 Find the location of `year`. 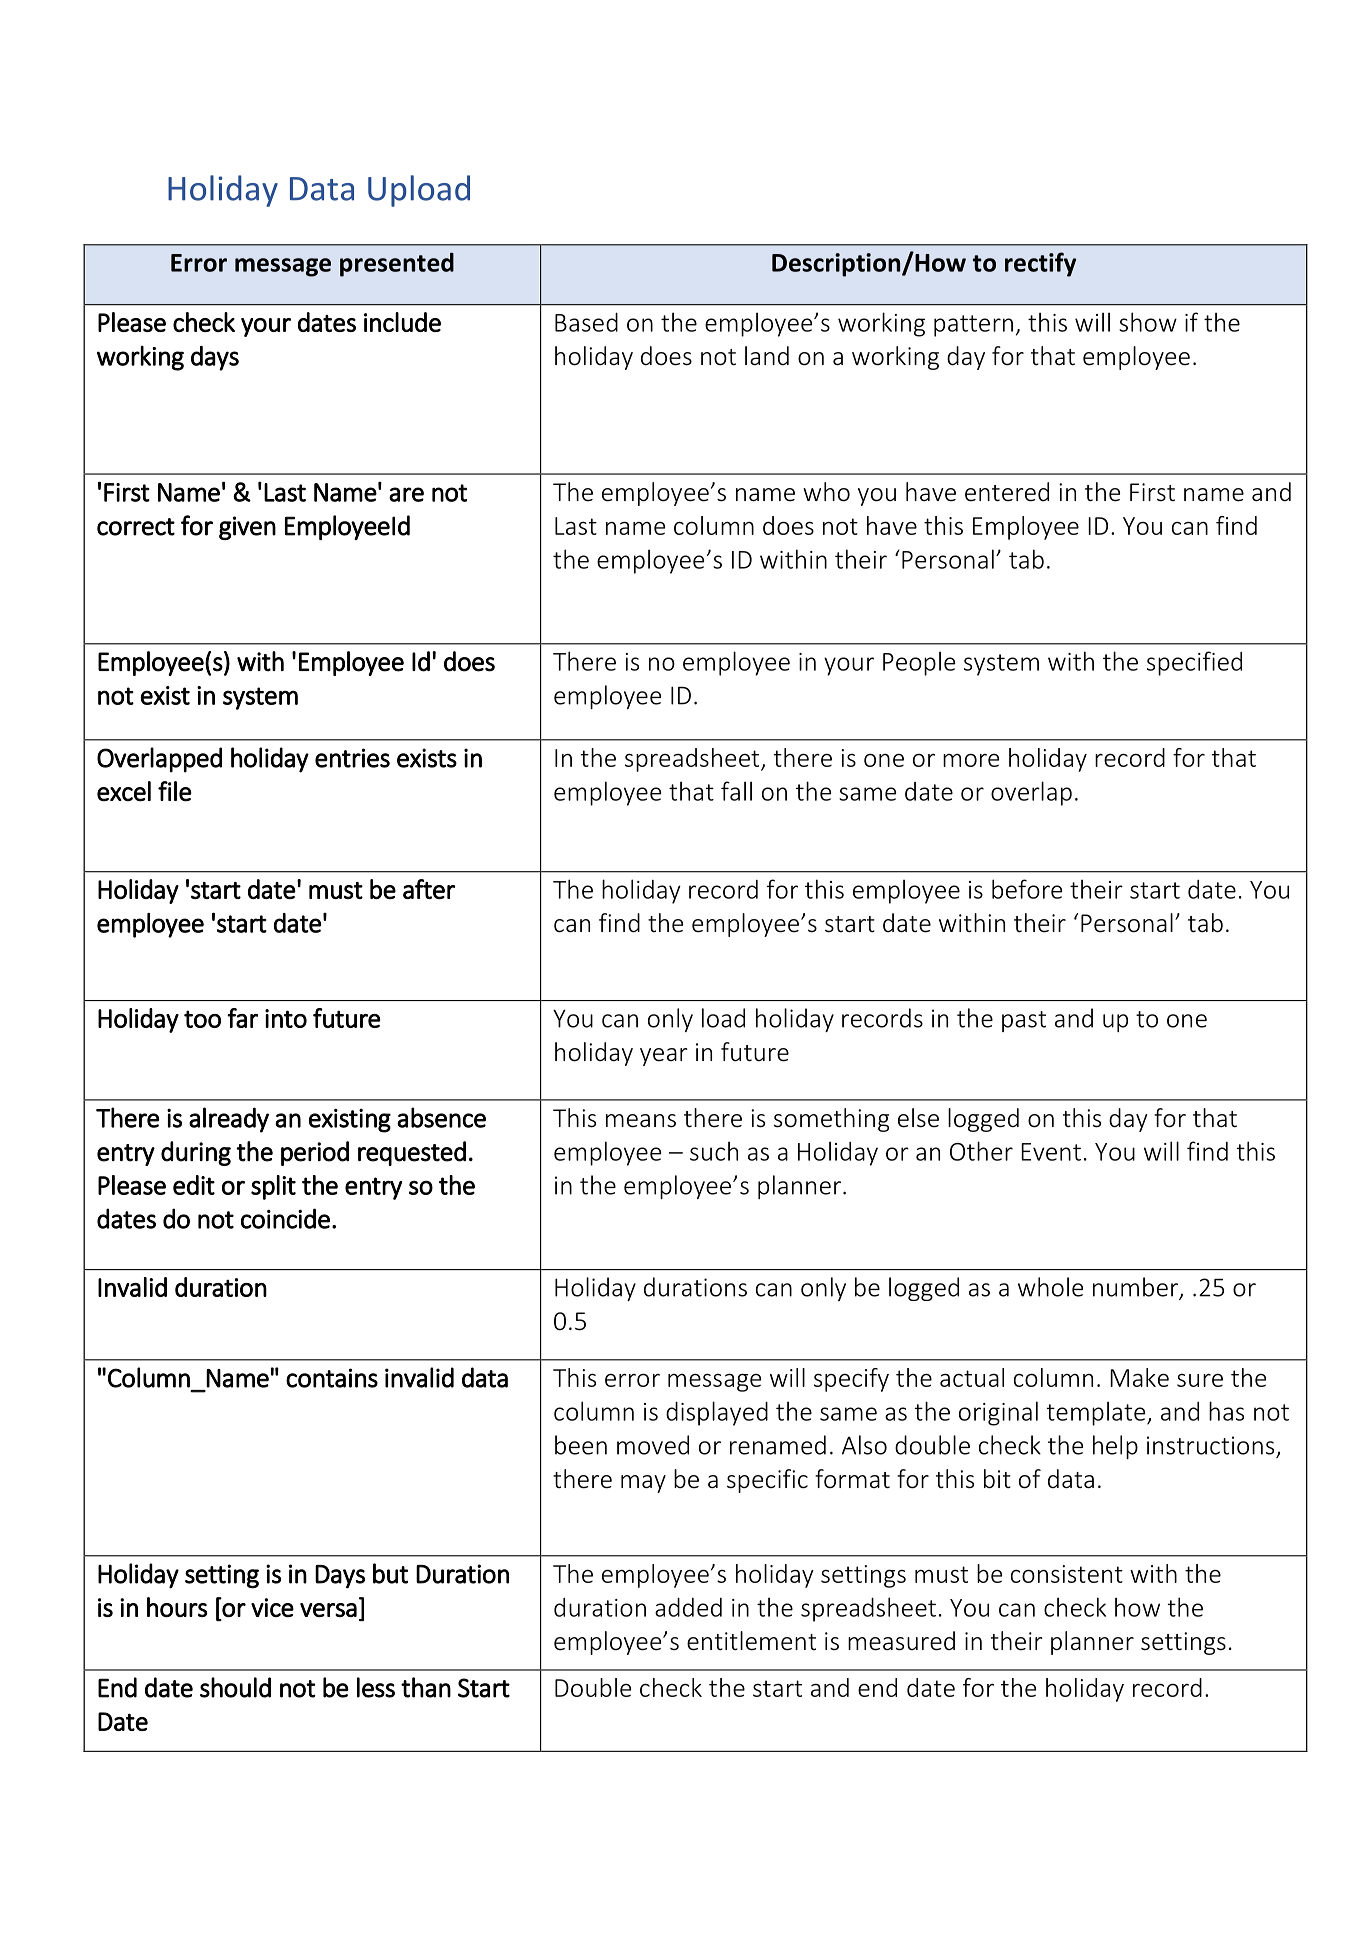

year is located at coordinates (664, 1057).
